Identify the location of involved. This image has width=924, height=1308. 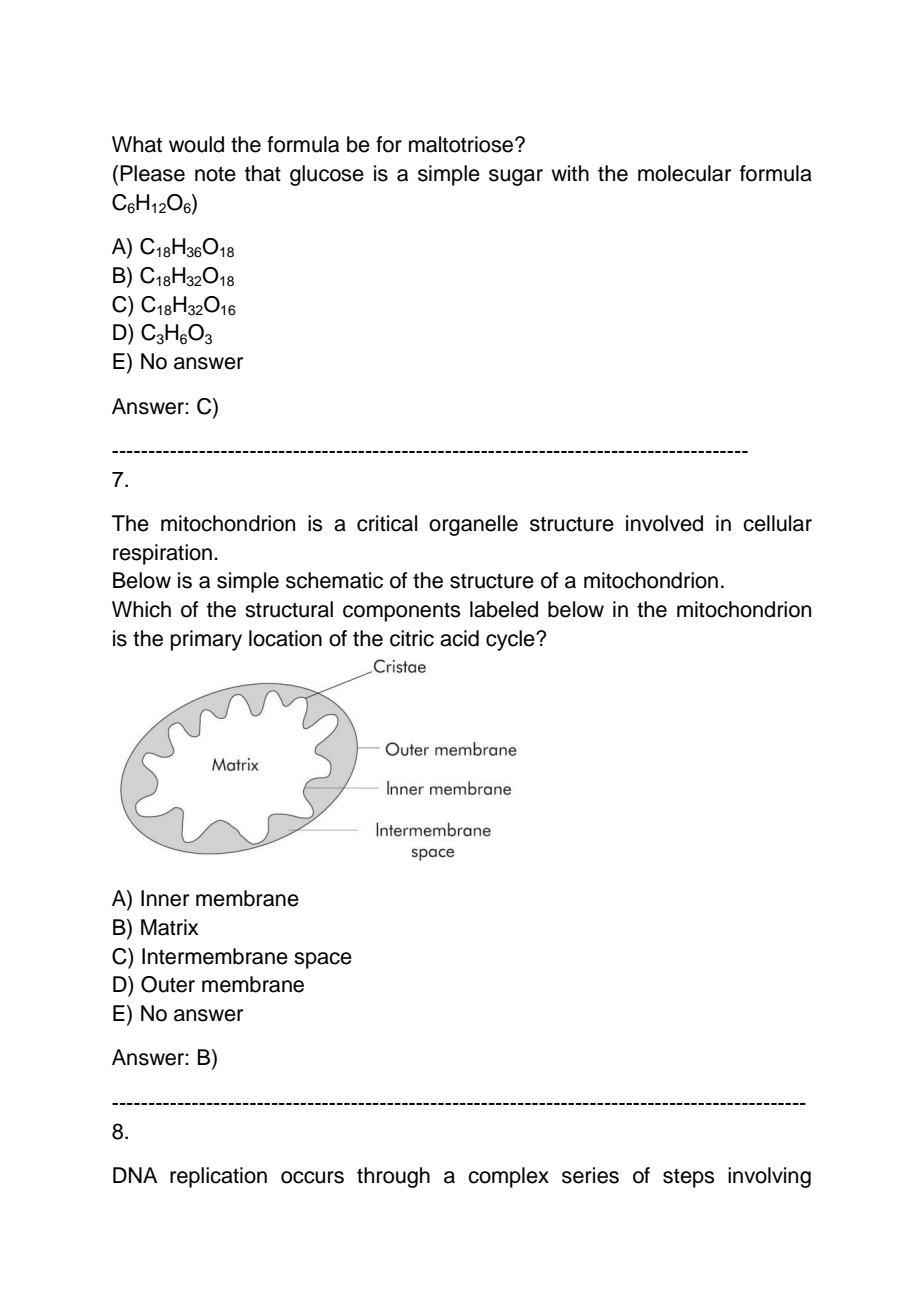
(664, 523).
